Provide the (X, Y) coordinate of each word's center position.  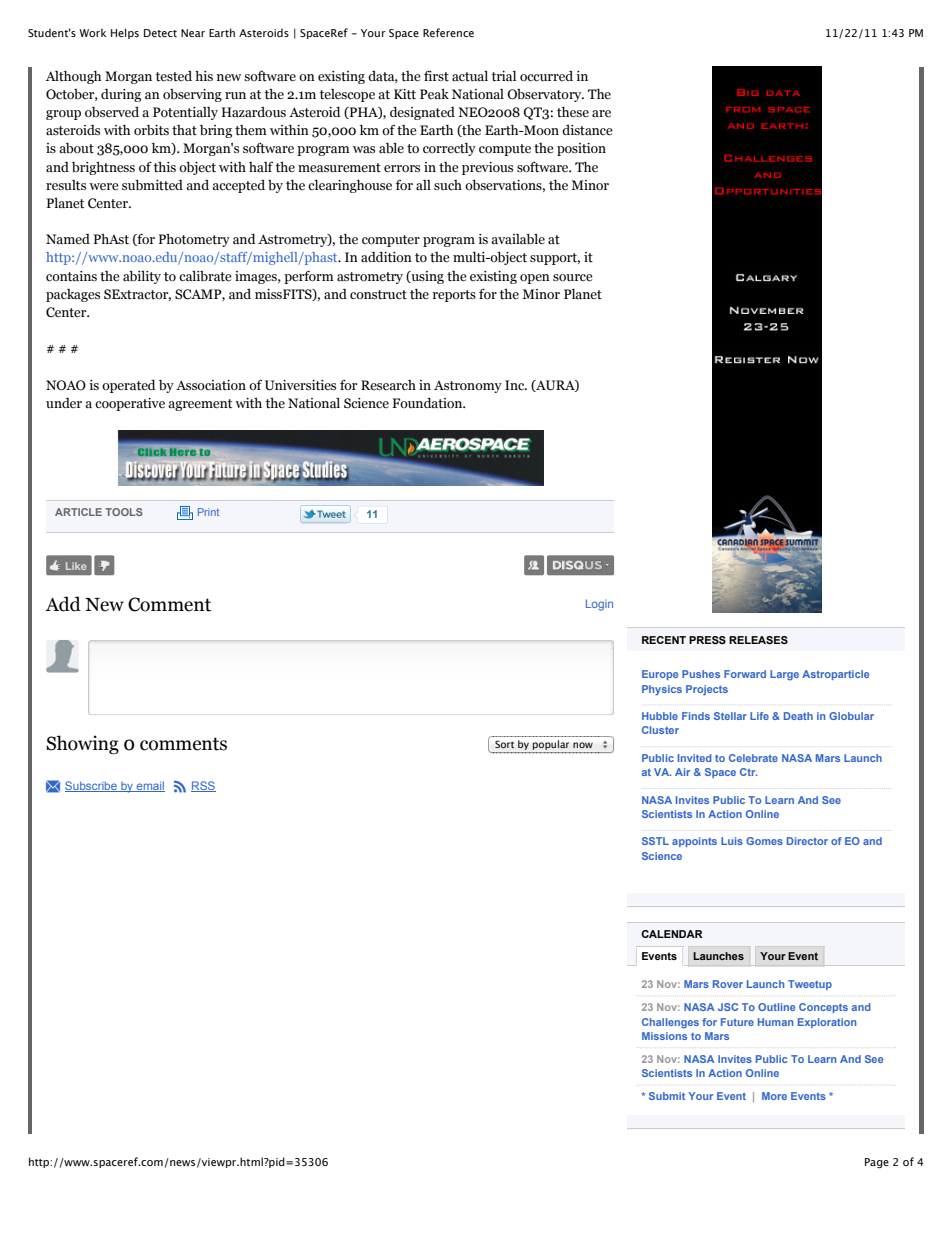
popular (551, 746)
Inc (516, 385)
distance (587, 130)
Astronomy (468, 387)
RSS (203, 786)
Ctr (748, 772)
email (150, 786)
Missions (664, 1036)
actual (470, 76)
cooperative (130, 404)
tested (173, 76)
